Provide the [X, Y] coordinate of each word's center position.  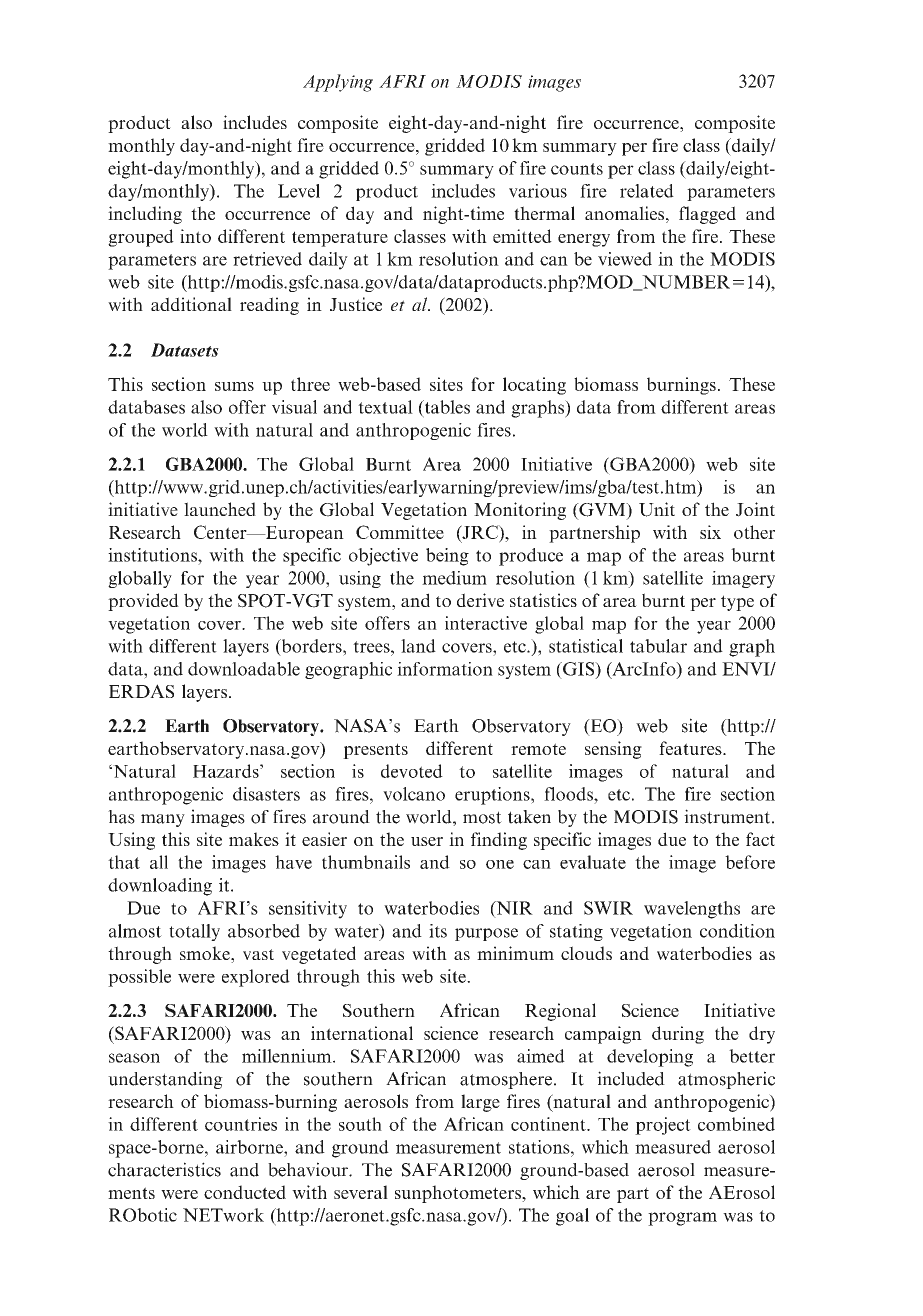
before [750, 862]
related [647, 191]
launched [220, 509]
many [163, 820]
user [427, 841]
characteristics [164, 1169]
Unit [657, 509]
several [361, 1192]
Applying [338, 83]
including [145, 215]
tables [446, 408]
